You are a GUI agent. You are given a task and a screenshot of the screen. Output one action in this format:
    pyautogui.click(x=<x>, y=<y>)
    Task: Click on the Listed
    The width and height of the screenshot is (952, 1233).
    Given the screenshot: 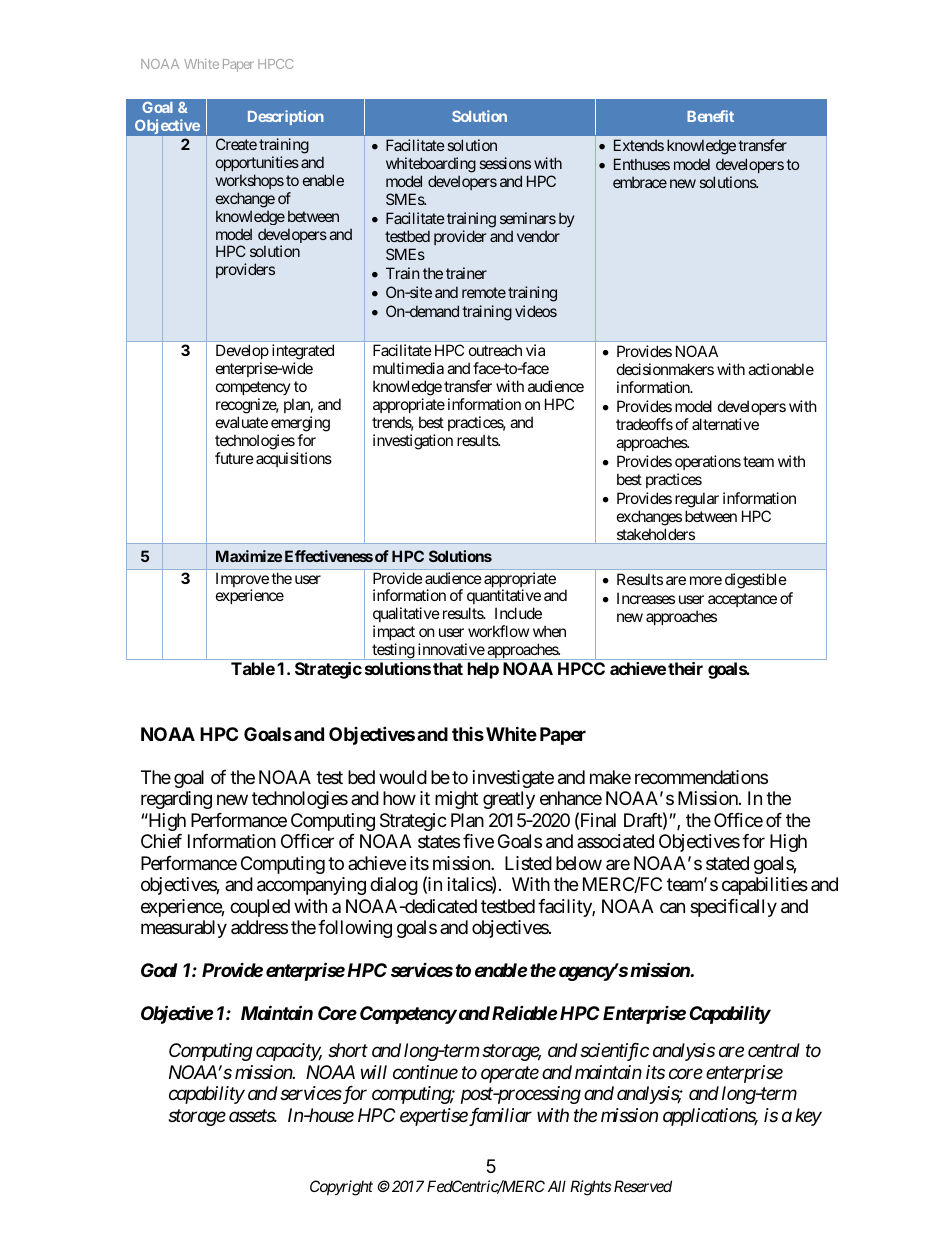 What is the action you would take?
    pyautogui.click(x=528, y=863)
